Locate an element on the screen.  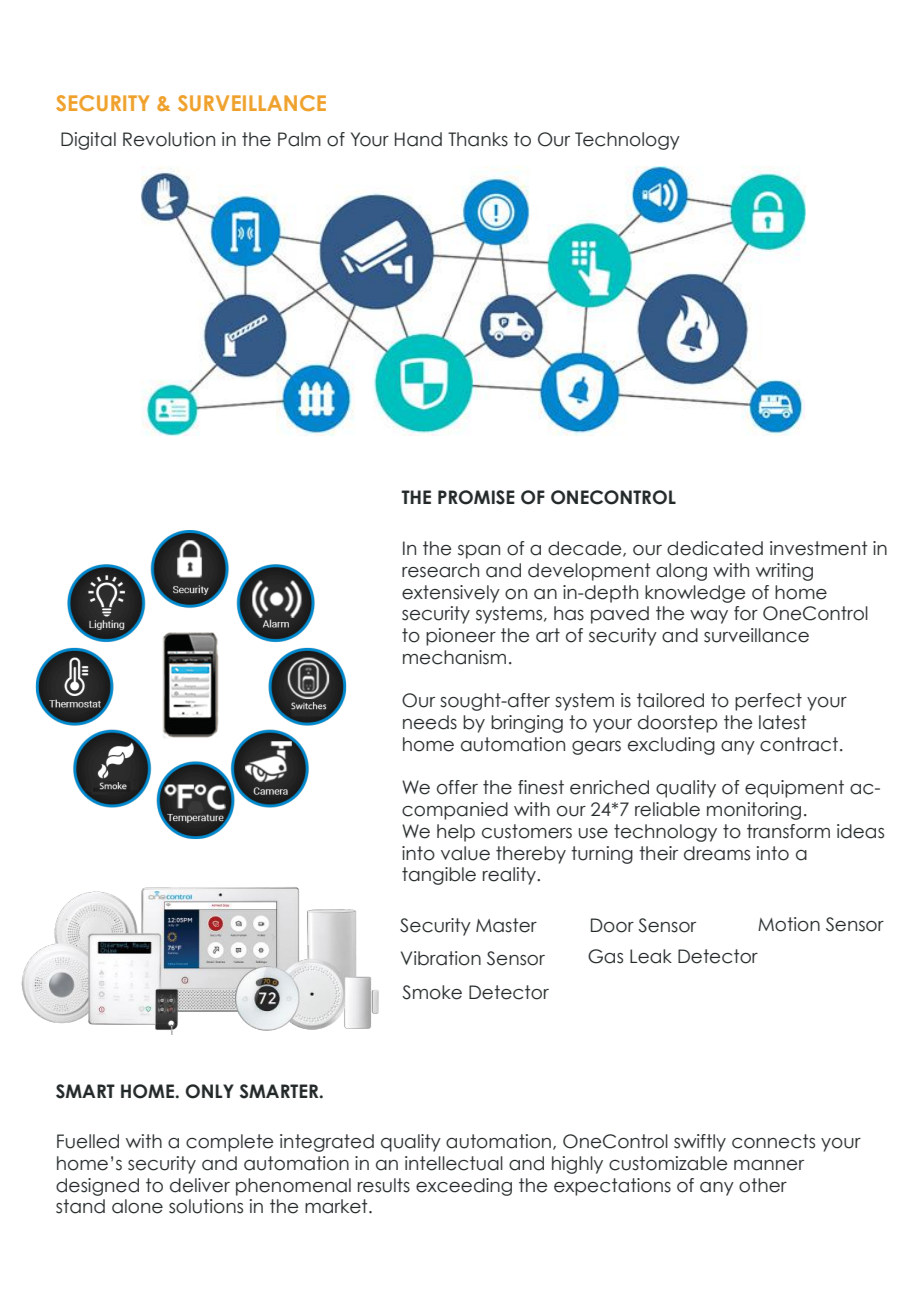
help is located at coordinates (456, 833).
